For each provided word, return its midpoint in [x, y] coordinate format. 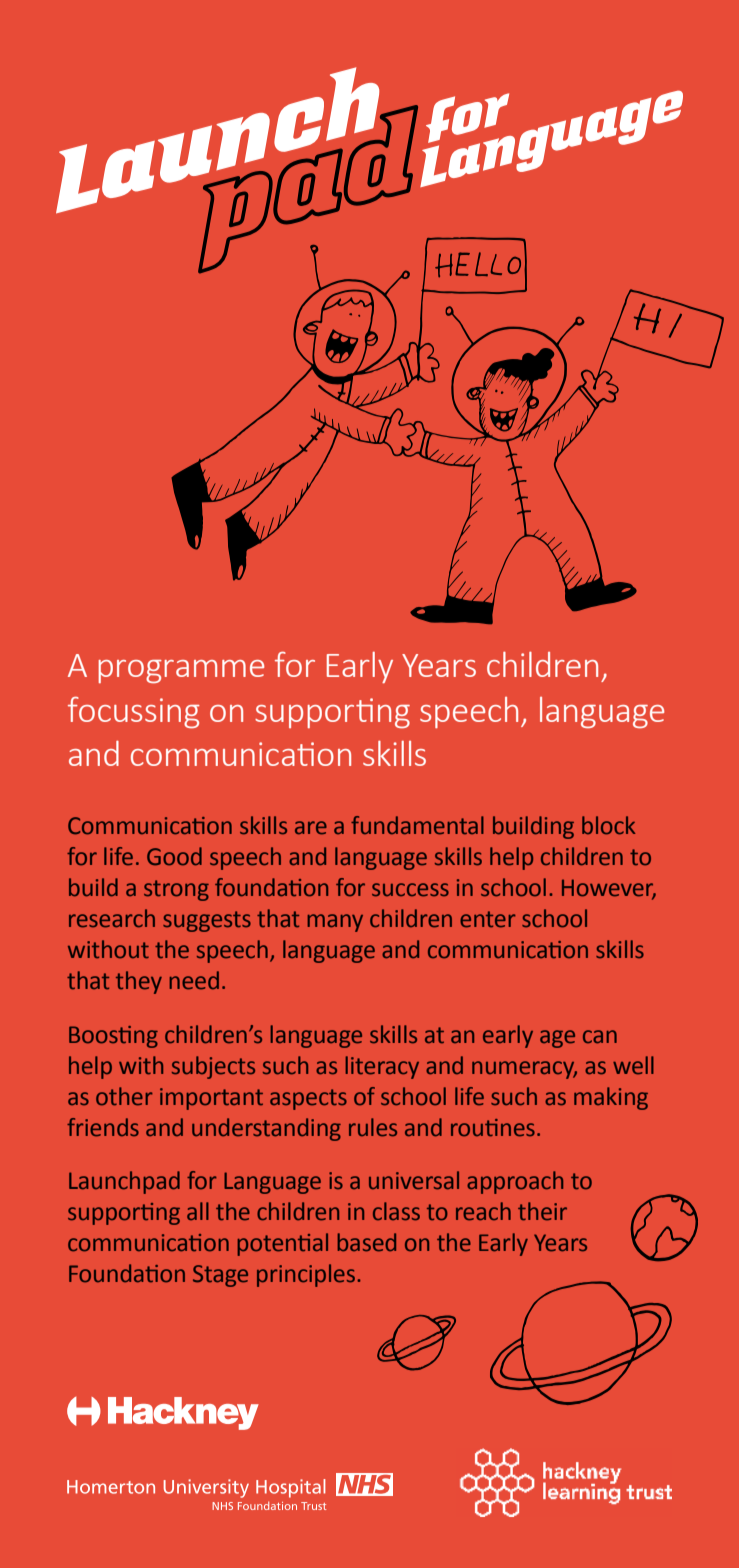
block [608, 825]
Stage [220, 1276]
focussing [134, 713]
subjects [213, 1067]
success [410, 890]
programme [181, 672]
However [609, 888]
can [600, 1037]
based [366, 1242]
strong [176, 890]
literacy [382, 1067]
